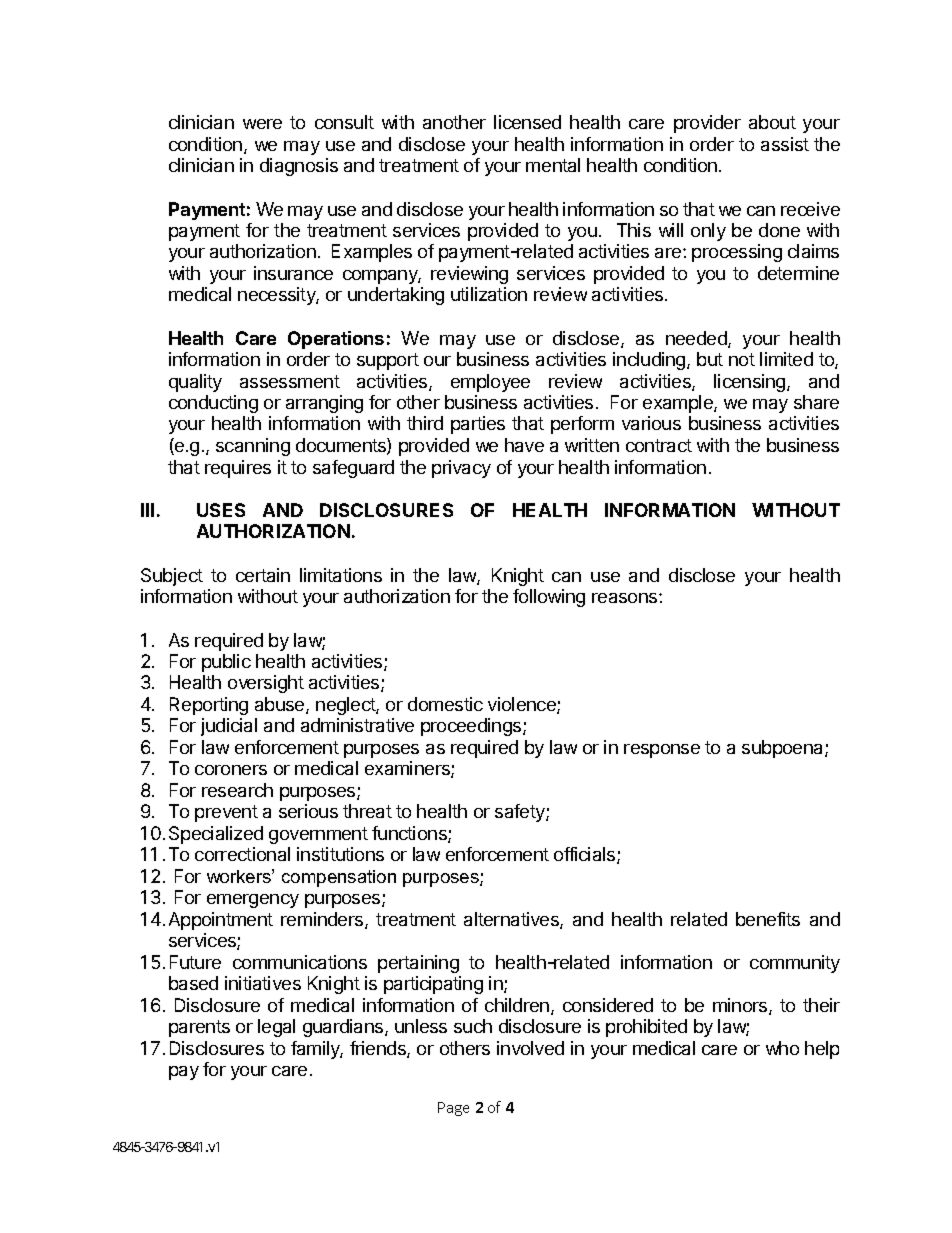 Image resolution: width=952 pixels, height=1233 pixels. Describe the element at coordinates (213, 404) in the document. I see `conducting` at that location.
